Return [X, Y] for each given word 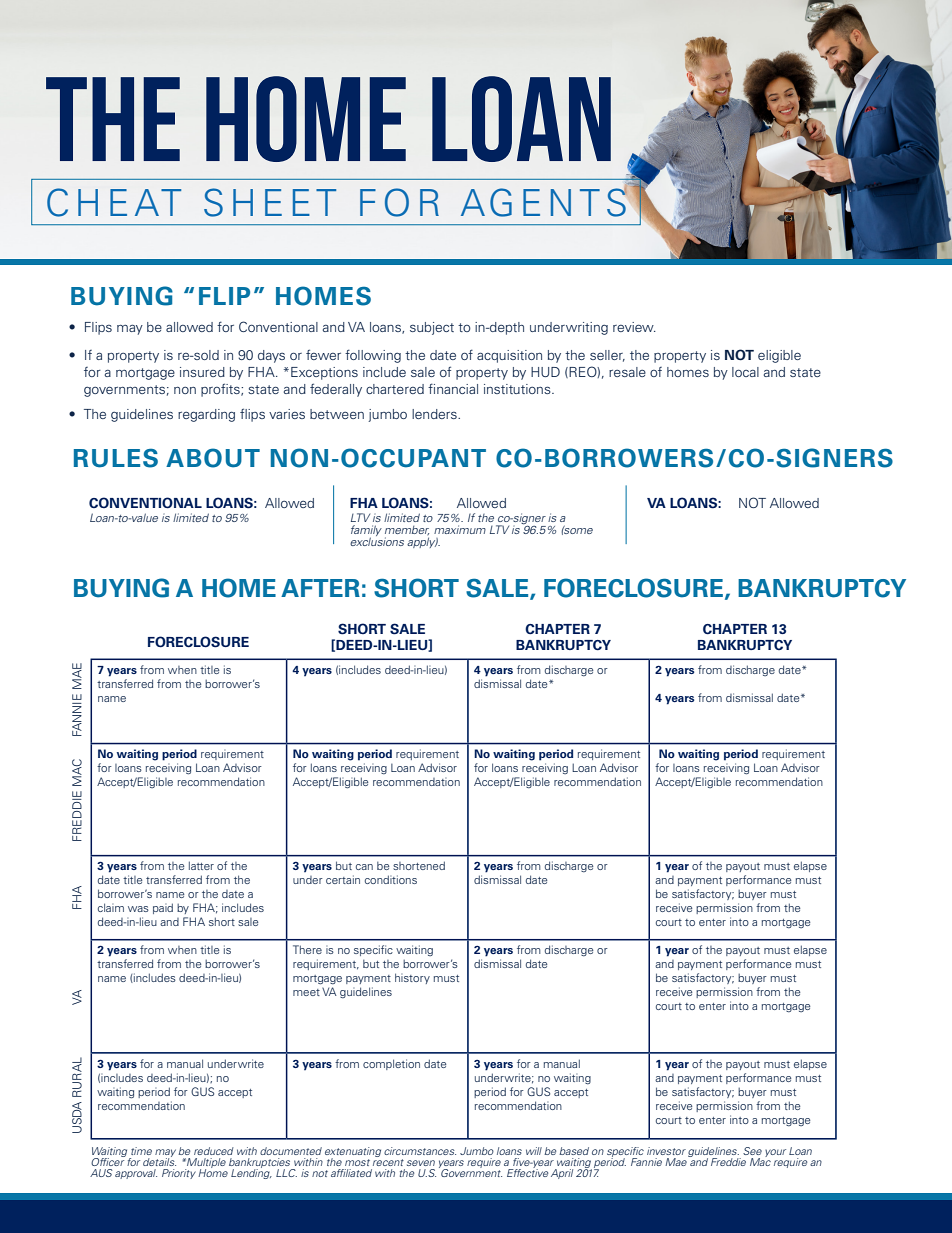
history [412, 978]
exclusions [377, 541]
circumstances [420, 1151]
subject [432, 328]
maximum [460, 529]
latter [201, 865]
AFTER [320, 588]
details [159, 1161]
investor [666, 1151]
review [634, 327]
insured [202, 372]
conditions [391, 879]
